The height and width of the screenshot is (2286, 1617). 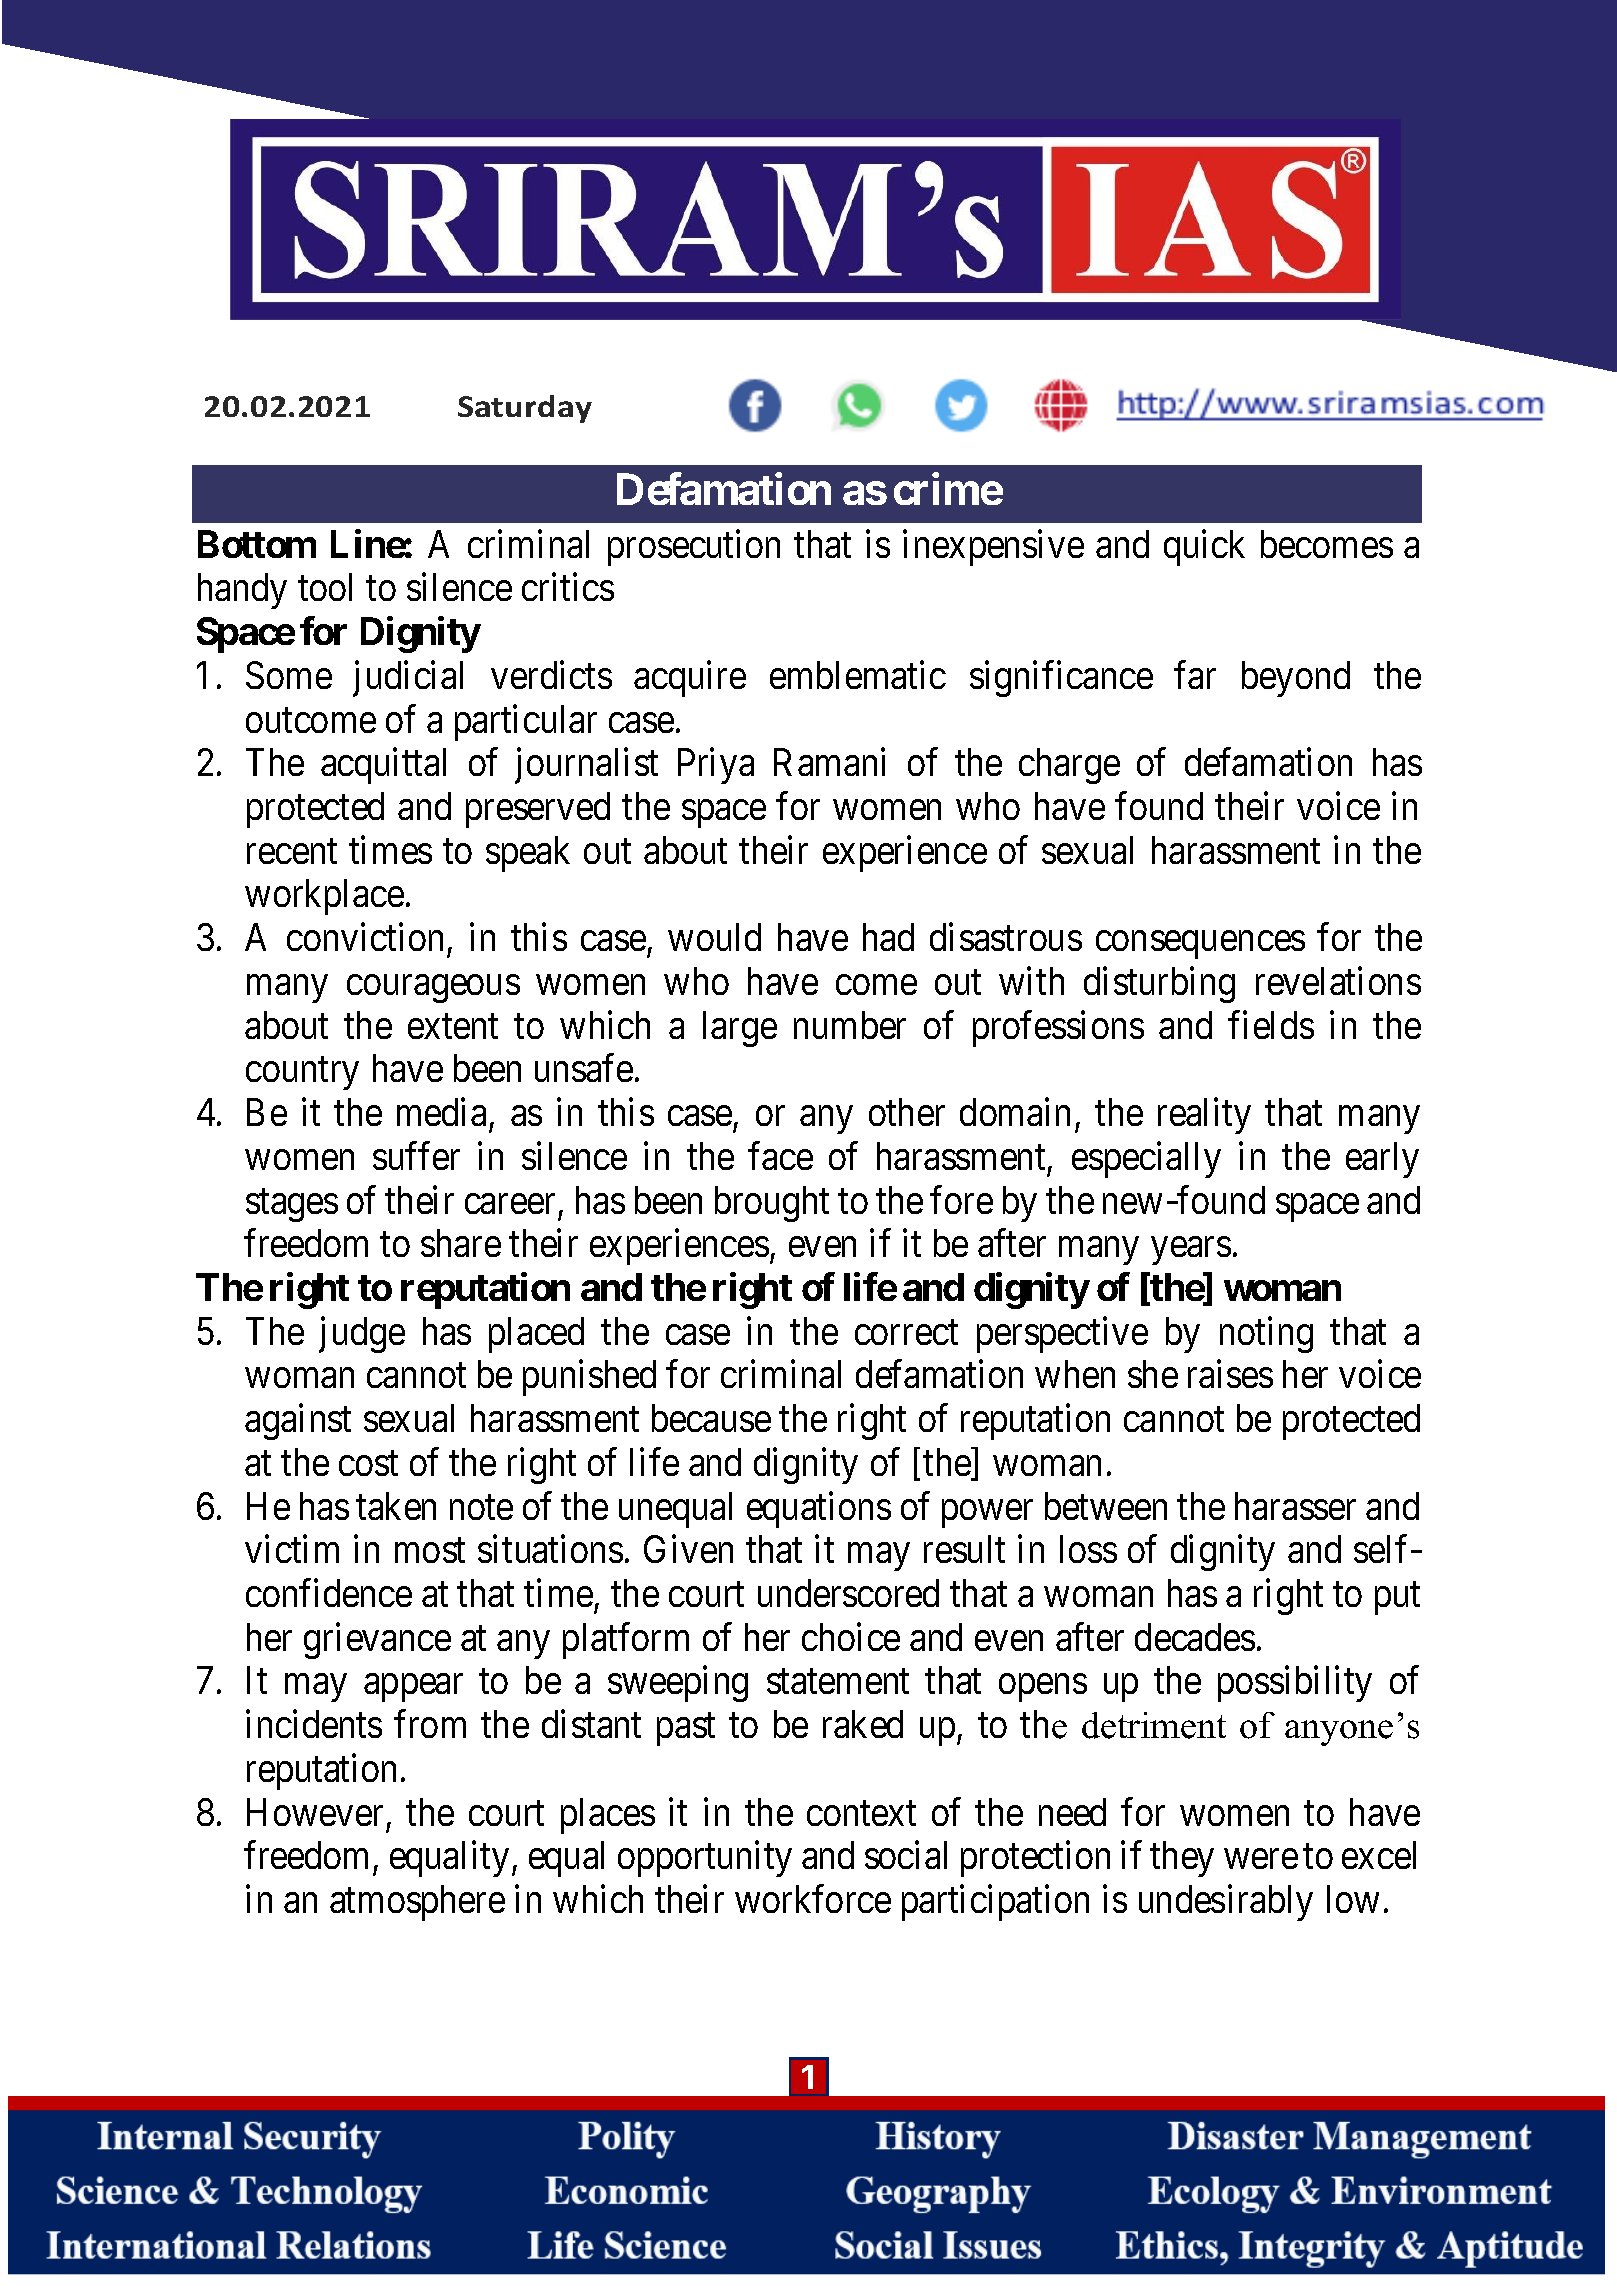 What do you see at coordinates (1266, 1335) in the screenshot?
I see `noting` at bounding box center [1266, 1335].
